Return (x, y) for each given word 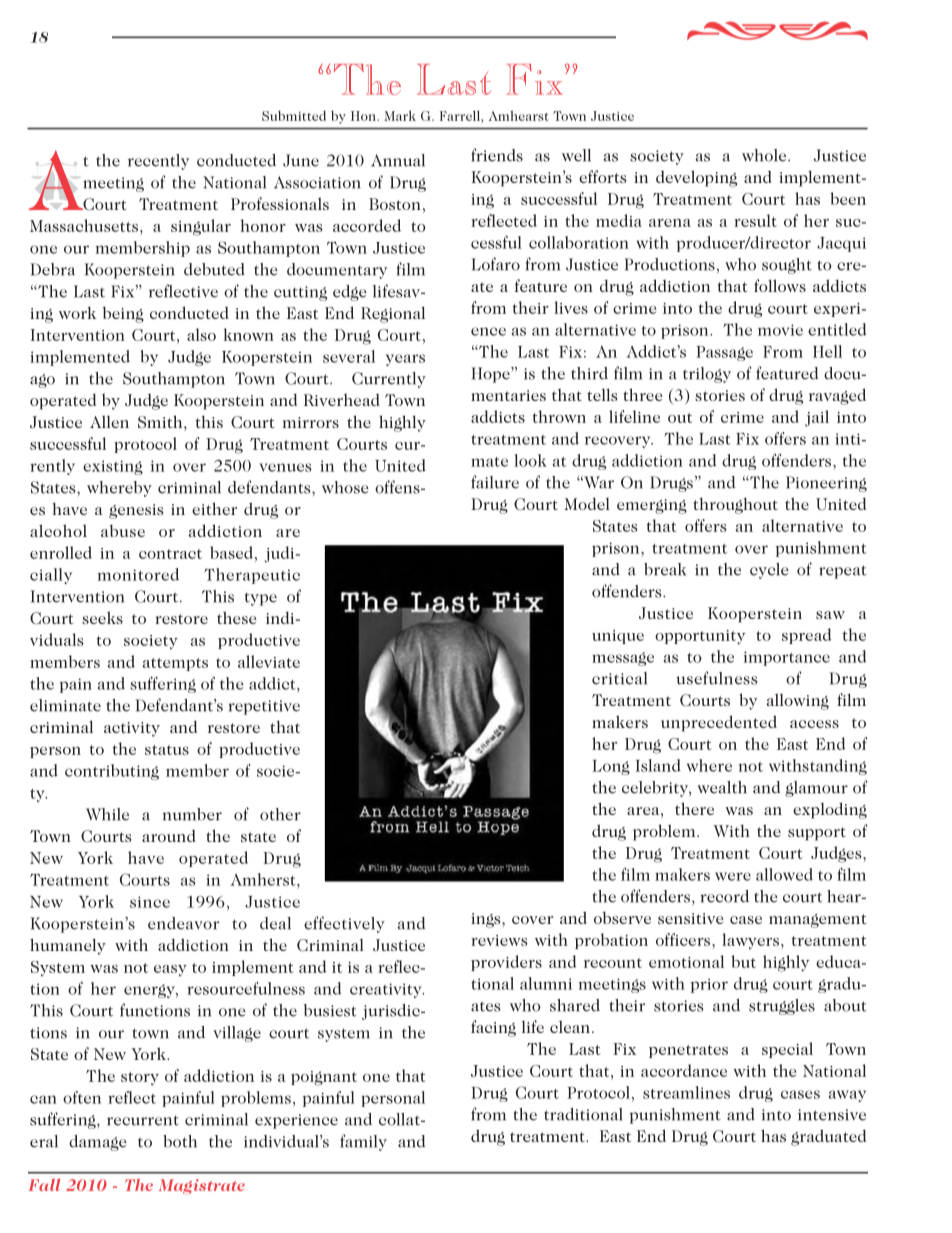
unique (618, 637)
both (180, 1141)
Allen (109, 421)
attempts (175, 664)
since (150, 902)
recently (158, 162)
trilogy (707, 375)
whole (765, 155)
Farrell (461, 115)
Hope (491, 375)
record (724, 896)
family (363, 1142)
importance (787, 658)
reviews (499, 940)
